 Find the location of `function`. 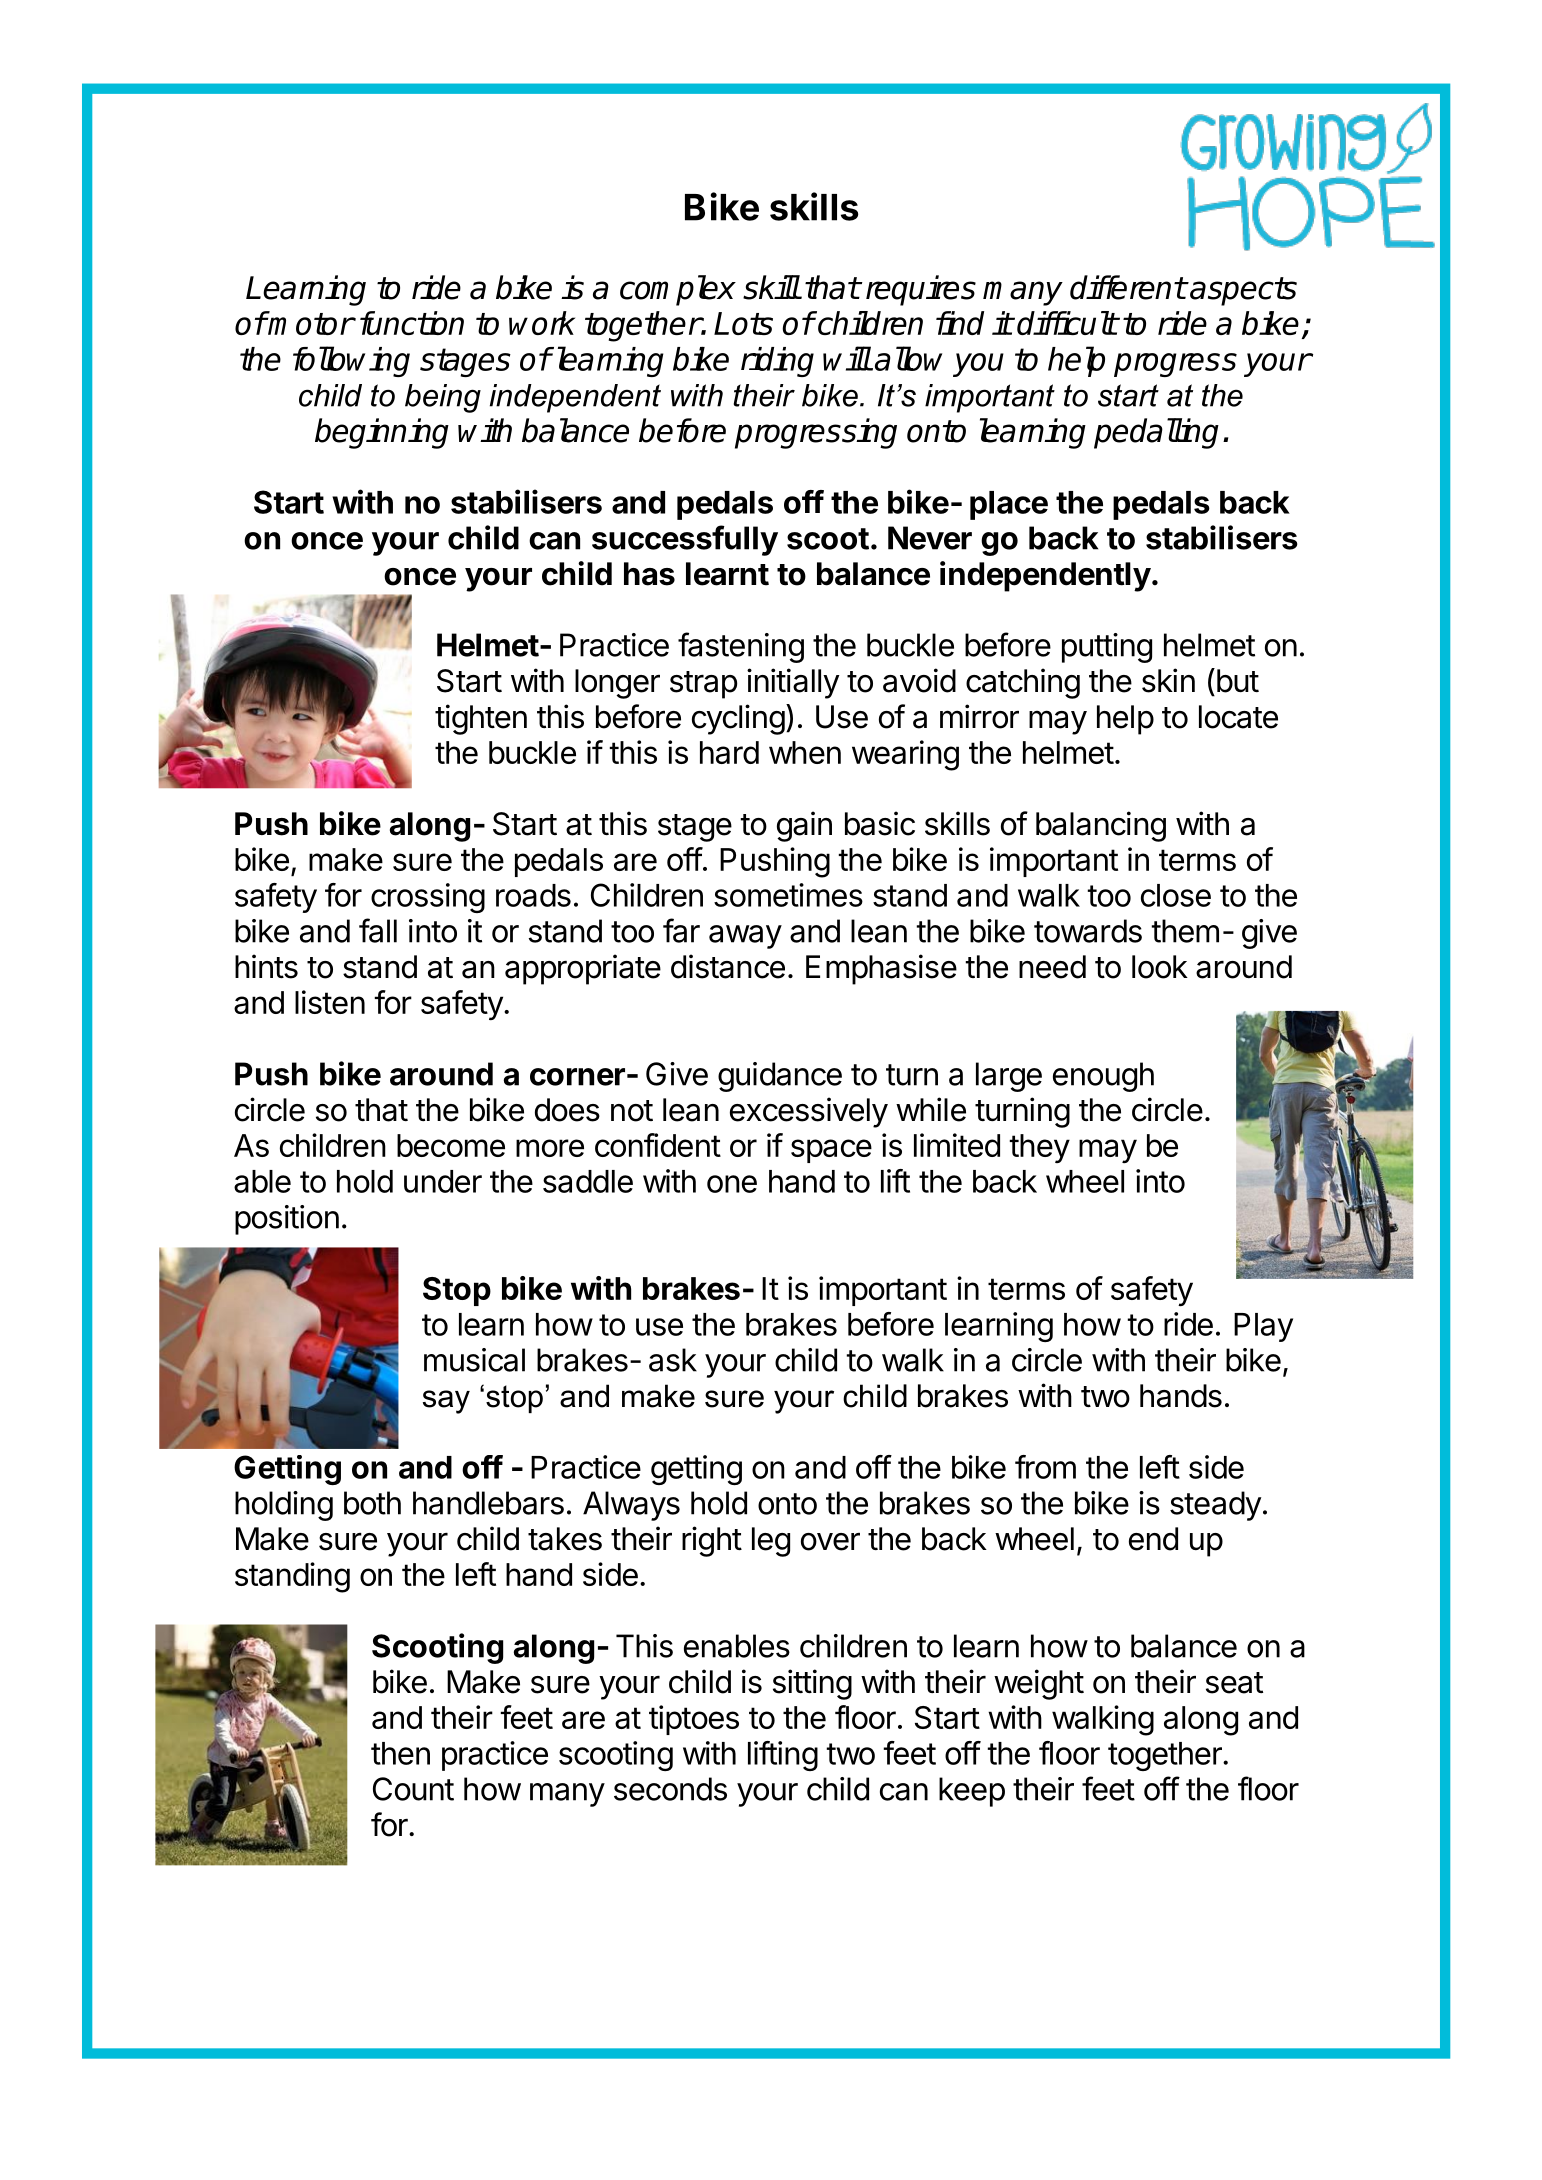

function is located at coordinates (412, 323).
